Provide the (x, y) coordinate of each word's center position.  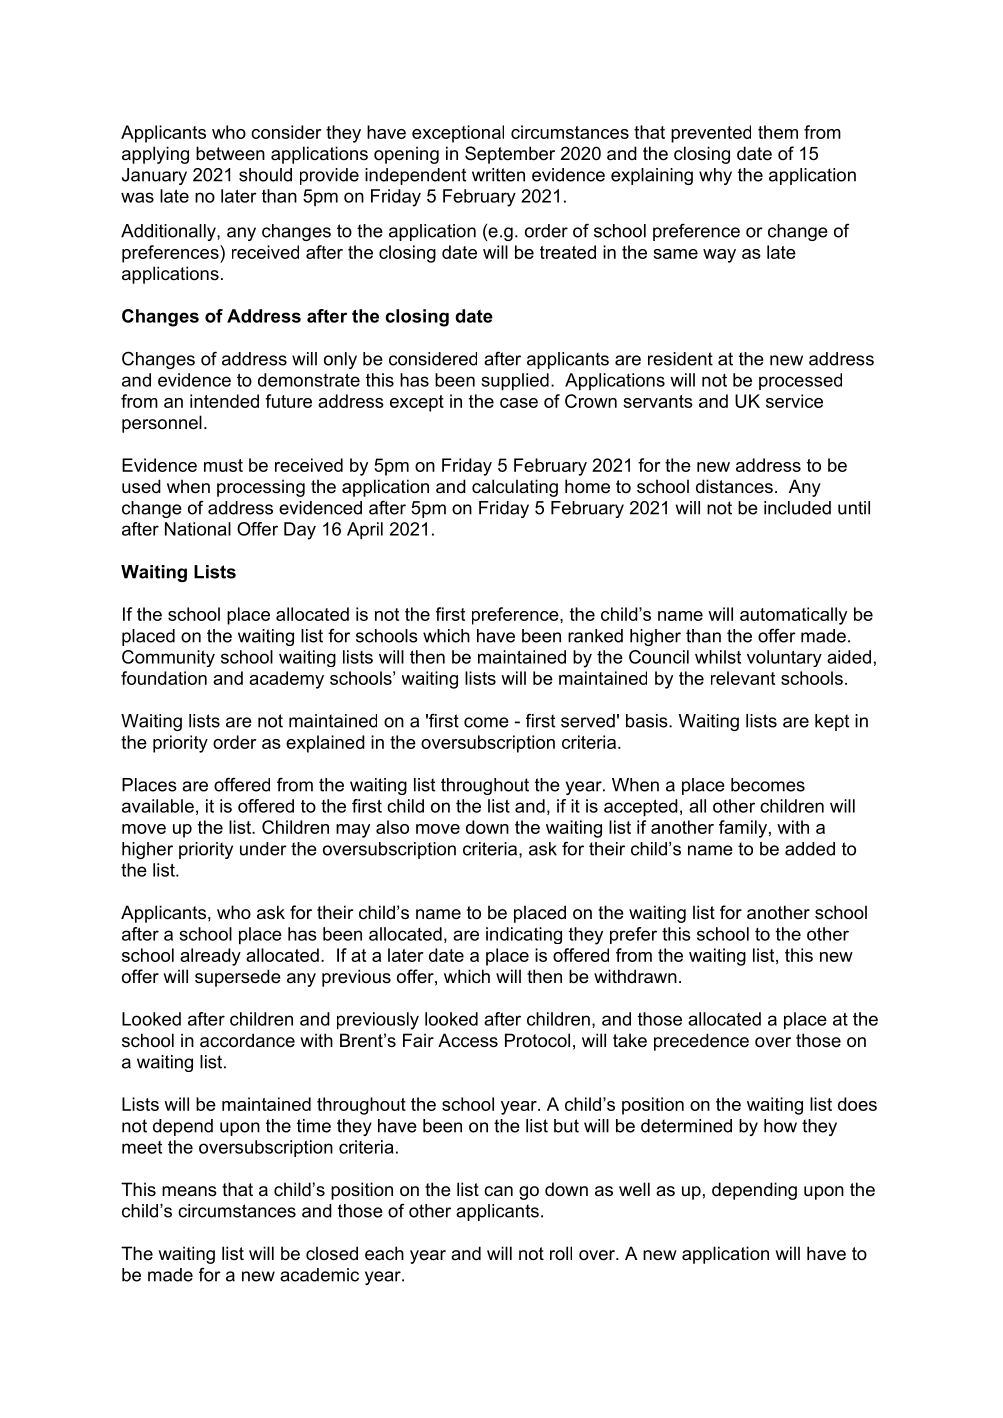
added (810, 849)
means (189, 1191)
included (797, 508)
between (230, 153)
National (198, 529)
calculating (515, 488)
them (778, 132)
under (263, 849)
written (498, 175)
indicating (524, 935)
